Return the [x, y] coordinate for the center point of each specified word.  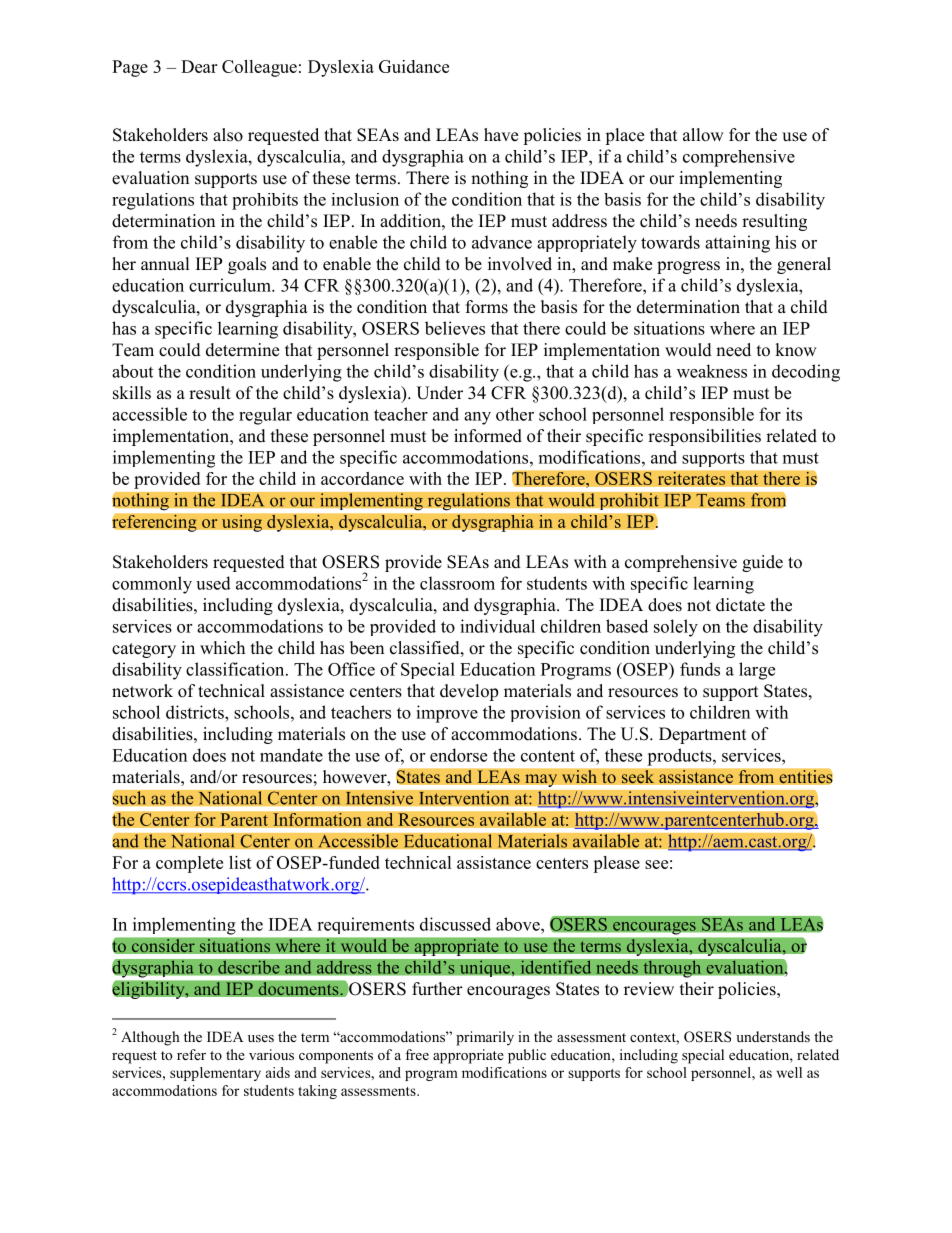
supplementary [215, 1074]
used [213, 583]
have [501, 135]
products [681, 757]
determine [242, 350]
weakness [712, 371]
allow [703, 135]
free [417, 1054]
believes [455, 328]
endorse [458, 755]
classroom [457, 583]
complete [189, 864]
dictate [740, 605]
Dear [199, 66]
